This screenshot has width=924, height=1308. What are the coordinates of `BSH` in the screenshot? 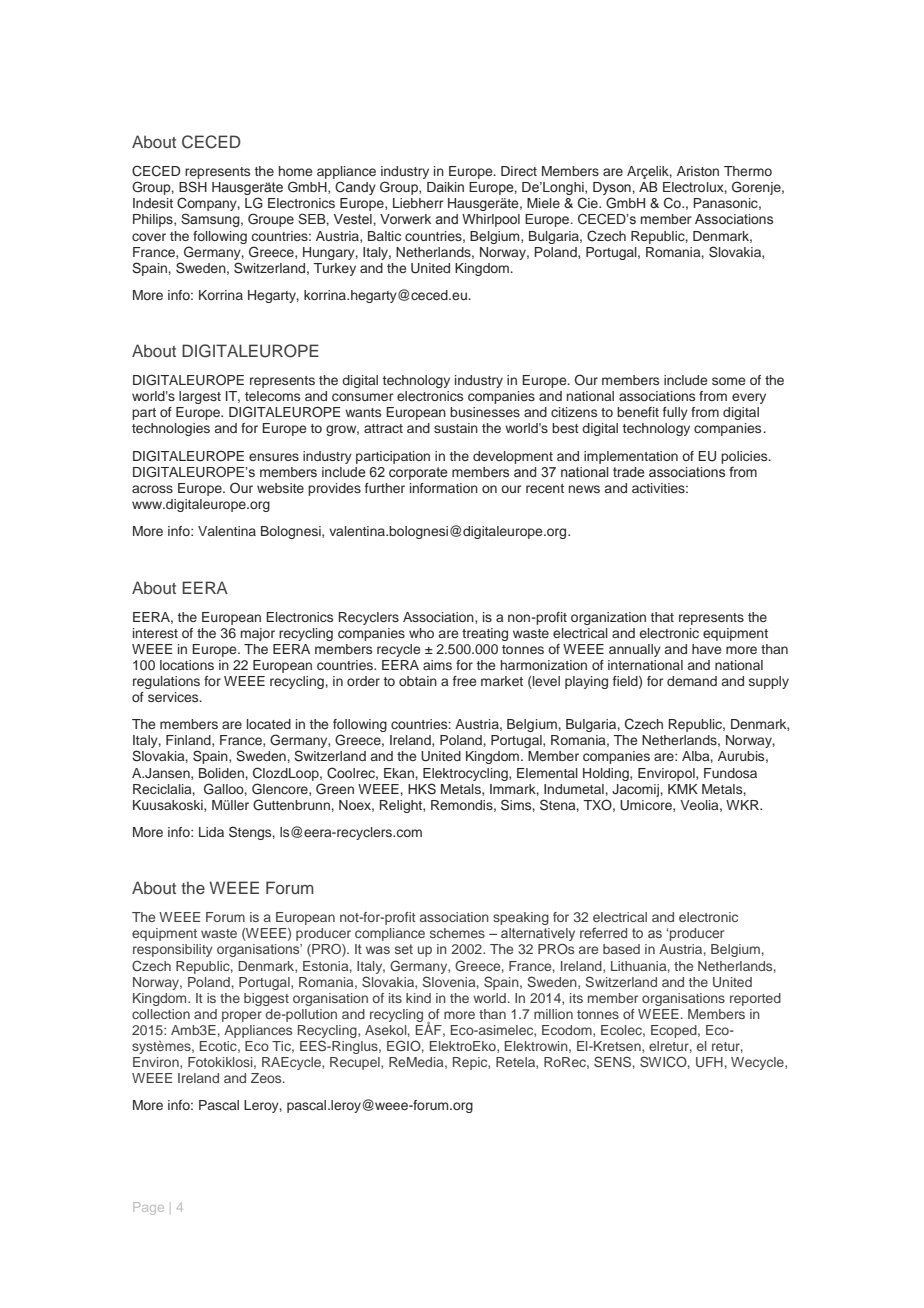 It's located at (193, 186).
